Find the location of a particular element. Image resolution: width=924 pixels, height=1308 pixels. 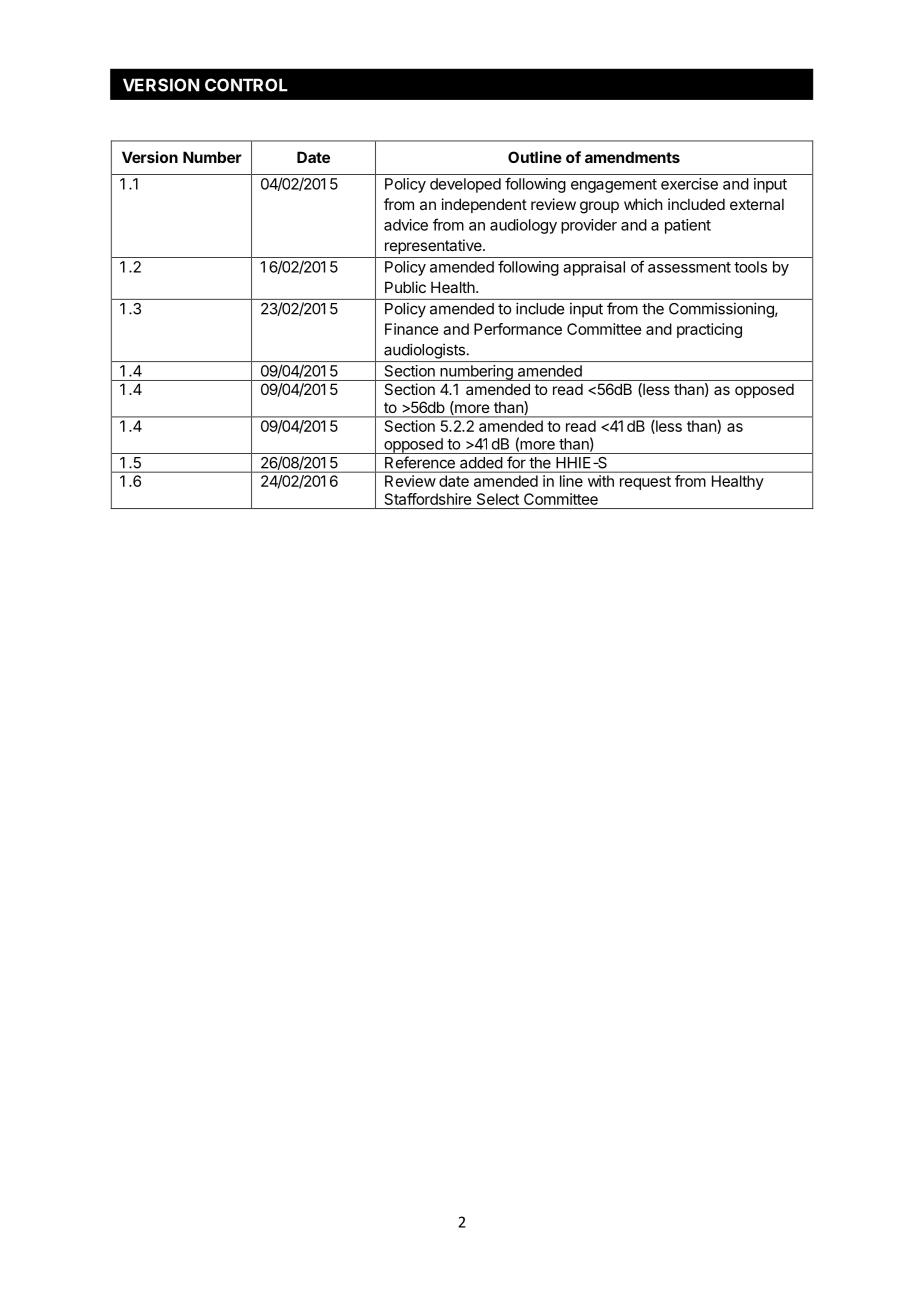

CONTROL is located at coordinates (246, 85).
